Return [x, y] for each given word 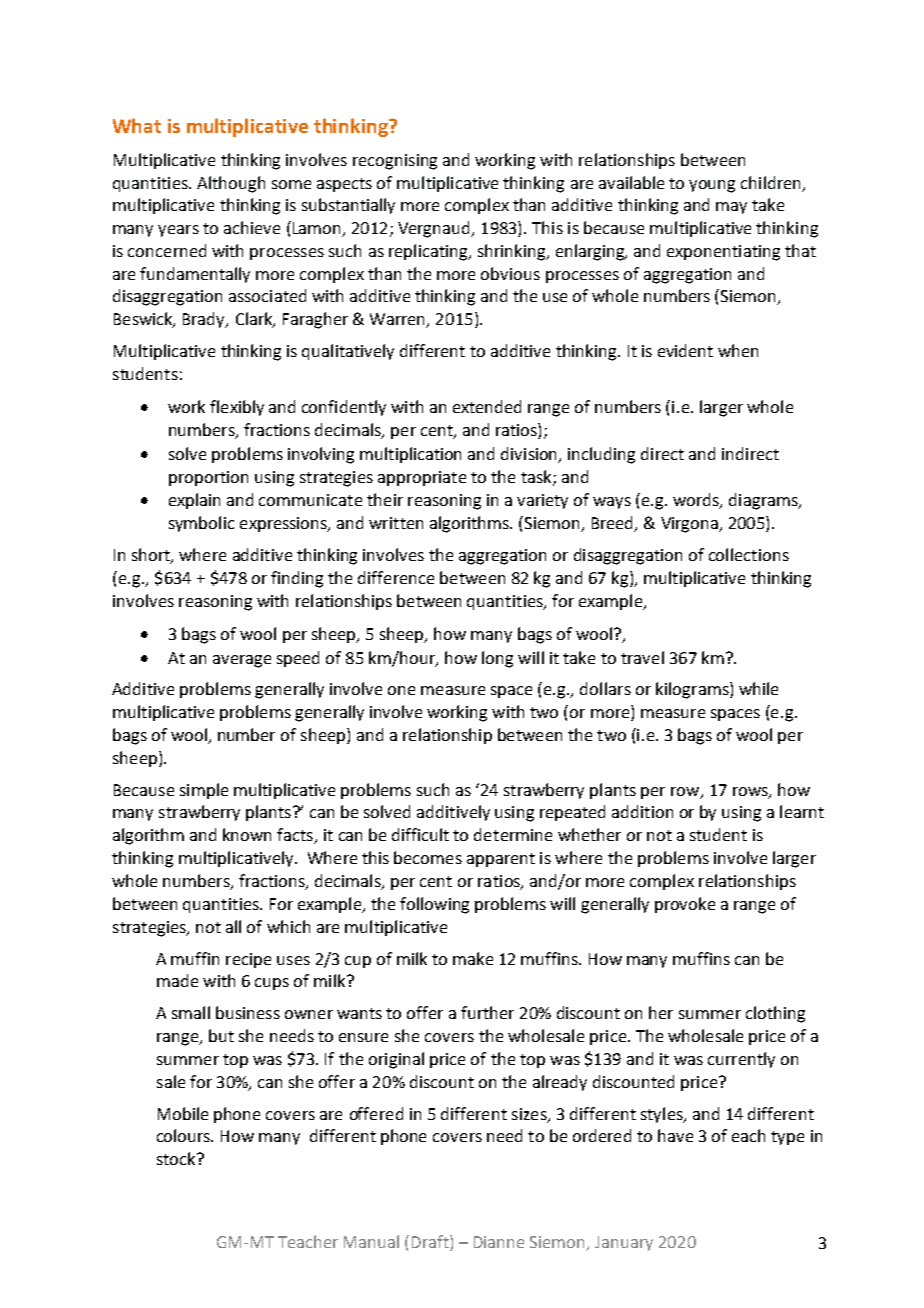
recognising [395, 162]
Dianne [499, 1242]
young [712, 186]
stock [177, 1158]
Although [231, 184]
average [242, 661]
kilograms [693, 690]
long [497, 659]
